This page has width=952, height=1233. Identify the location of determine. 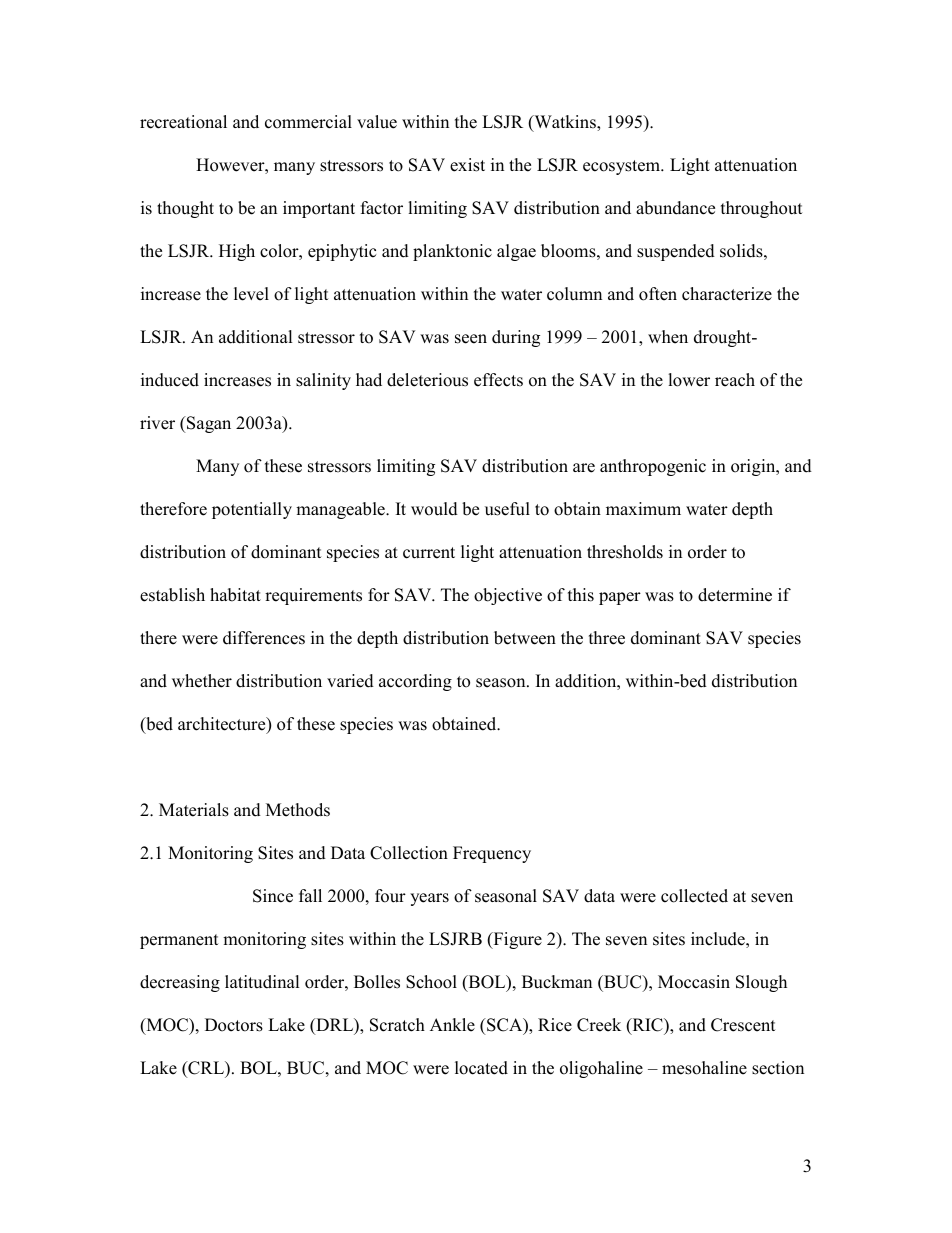
(735, 595).
